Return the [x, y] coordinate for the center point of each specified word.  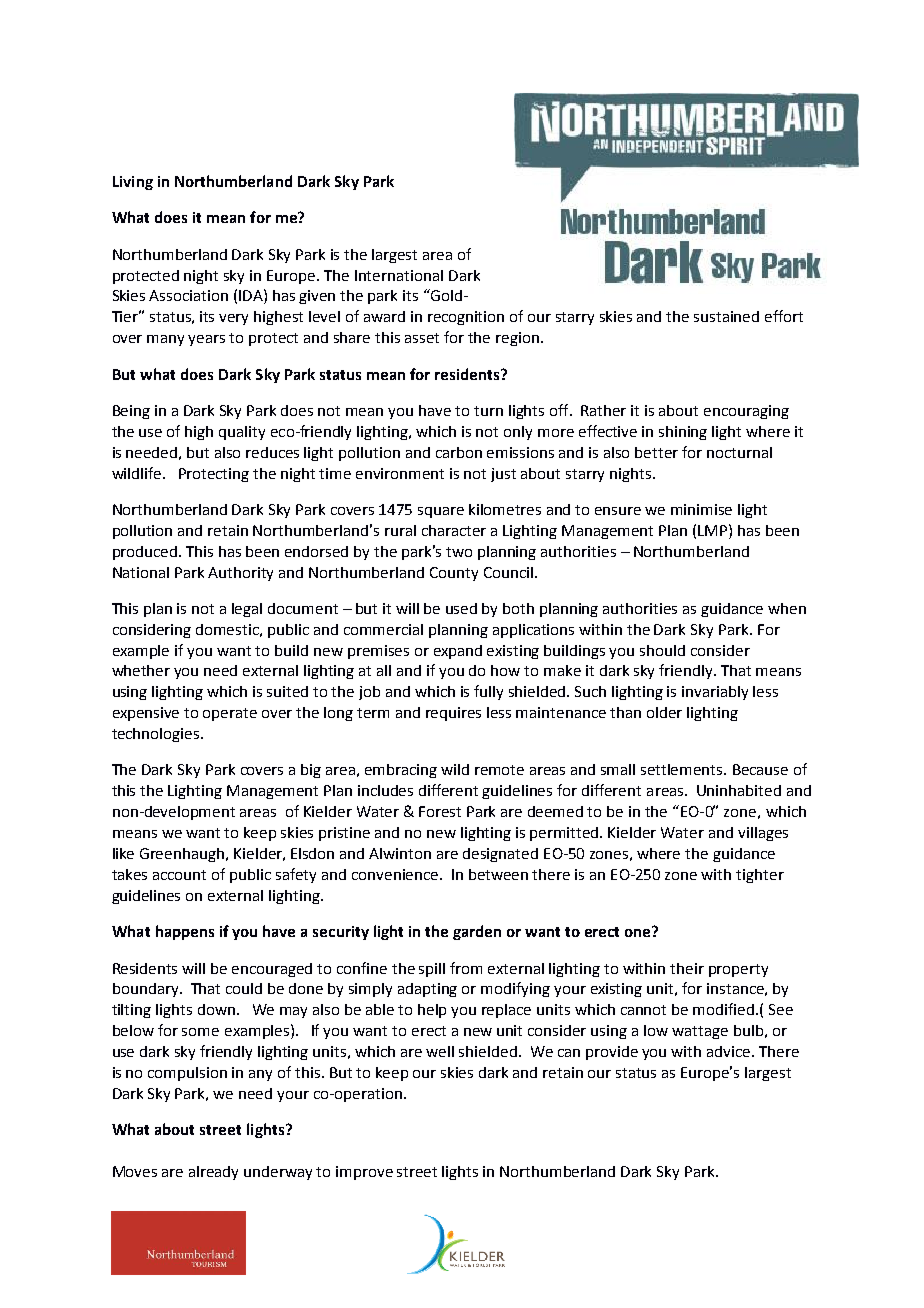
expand [458, 652]
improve [364, 1173]
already [213, 1173]
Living [133, 183]
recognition [466, 318]
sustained [726, 316]
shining [683, 433]
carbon [459, 452]
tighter [760, 876]
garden [477, 932]
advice [730, 1051]
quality [242, 433]
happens [185, 932]
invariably [715, 693]
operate [230, 714]
